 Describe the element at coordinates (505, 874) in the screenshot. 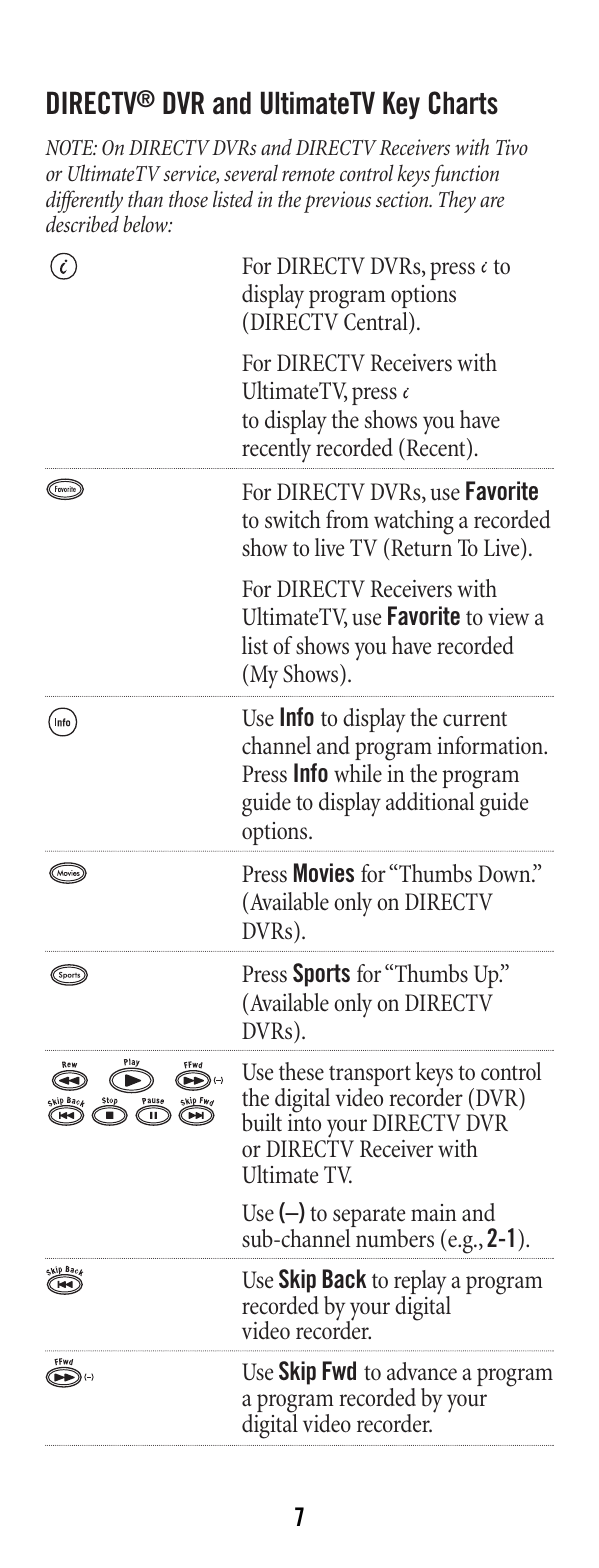

I see `Down` at that location.
